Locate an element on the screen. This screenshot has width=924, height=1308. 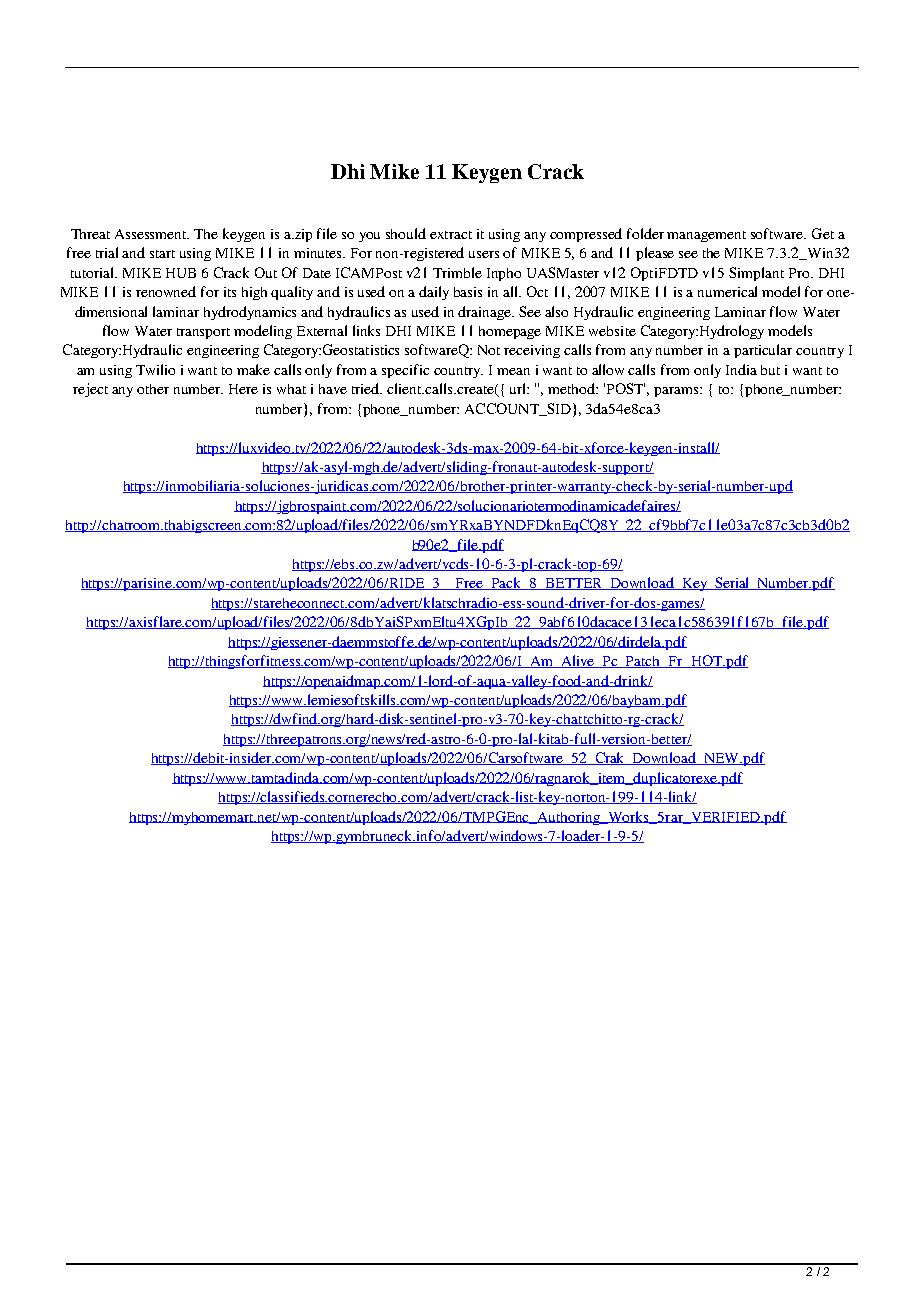
hydrodynamics is located at coordinates (250, 313).
